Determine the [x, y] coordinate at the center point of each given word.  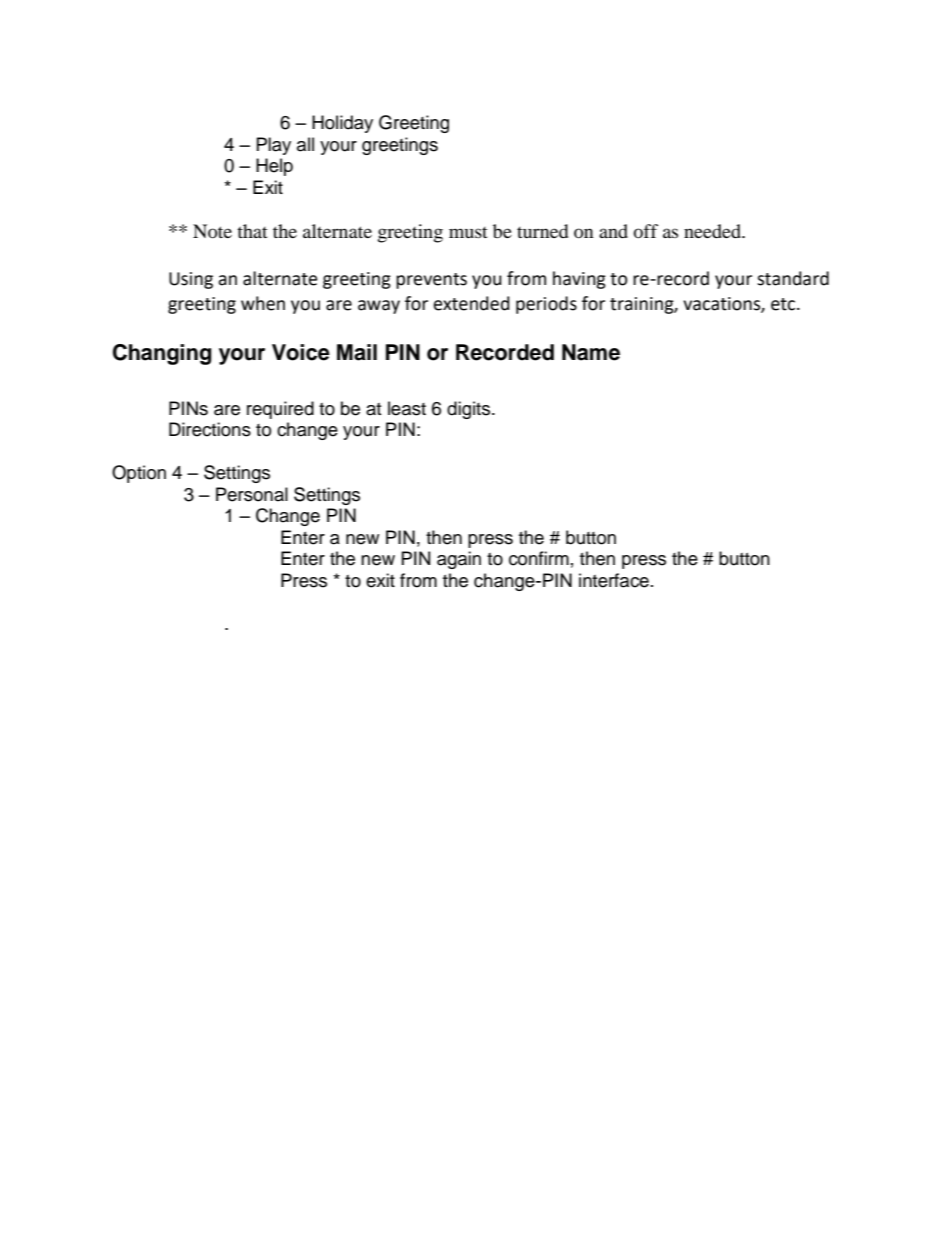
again [459, 560]
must [468, 232]
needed [714, 231]
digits [470, 410]
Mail [357, 352]
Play [274, 146]
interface [614, 580]
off [646, 231]
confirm [539, 558]
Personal [252, 494]
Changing [162, 354]
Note [212, 231]
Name [591, 352]
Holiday [342, 124]
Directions [210, 429]
